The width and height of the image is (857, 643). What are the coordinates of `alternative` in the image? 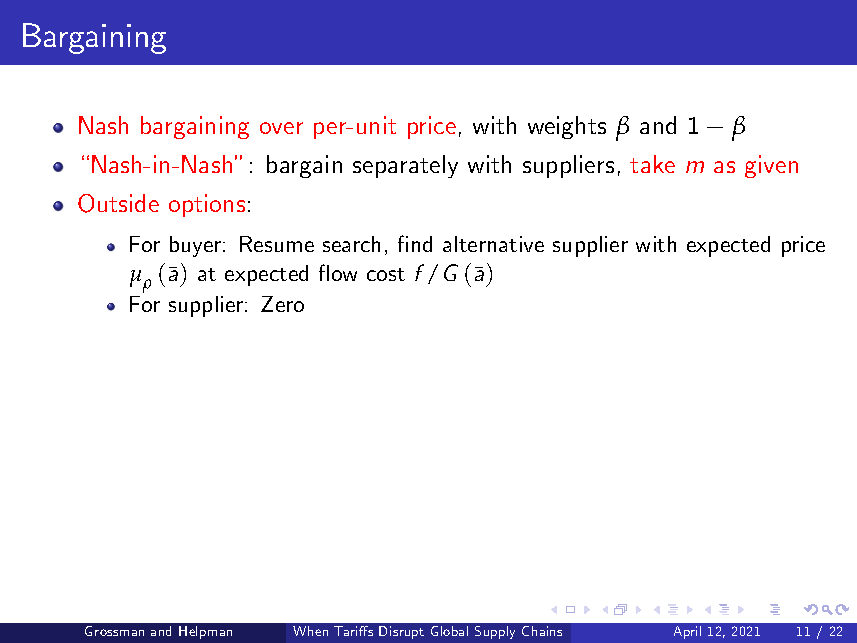 It's located at (493, 244).
